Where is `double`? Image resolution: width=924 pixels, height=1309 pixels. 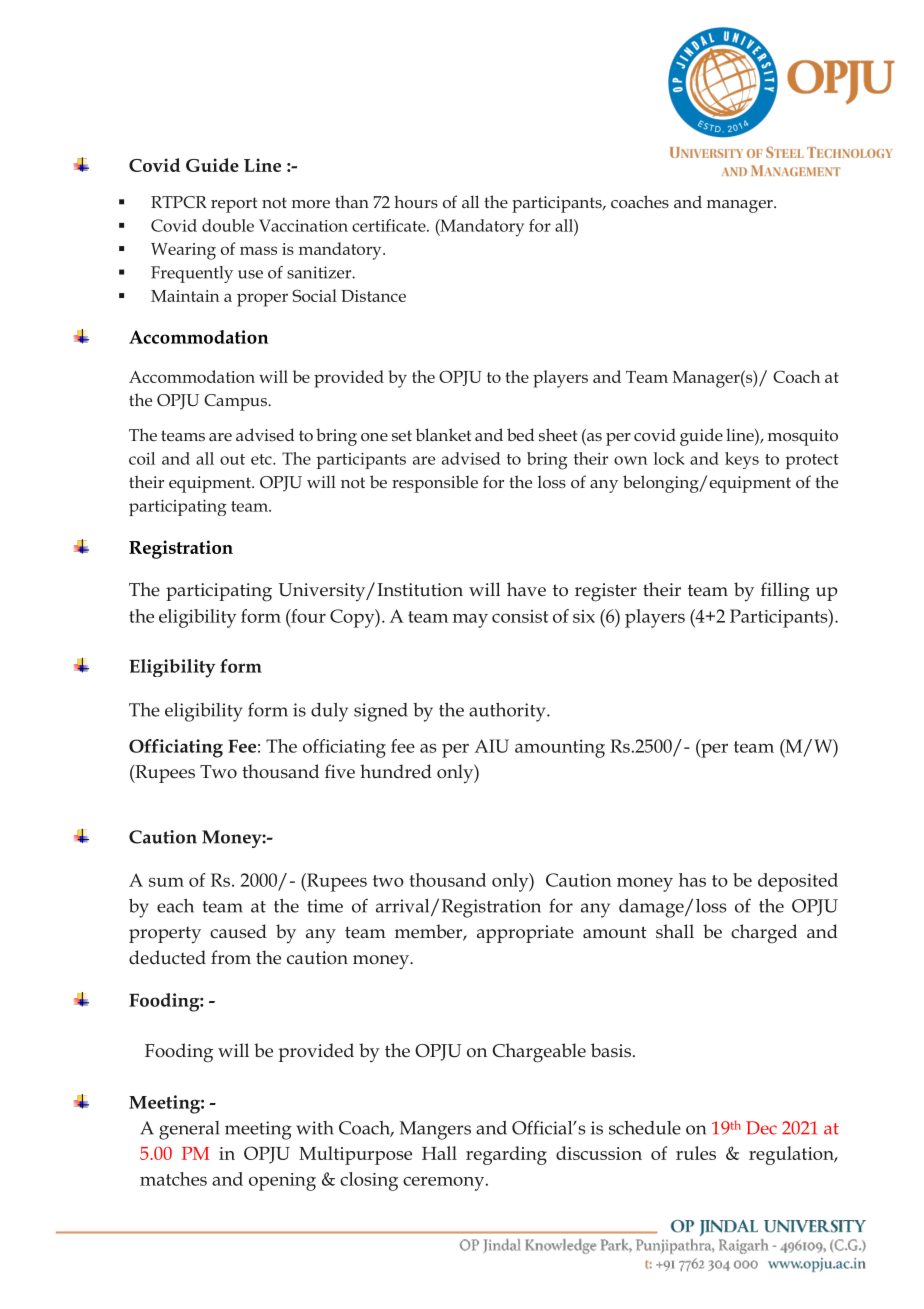 double is located at coordinates (228, 225).
